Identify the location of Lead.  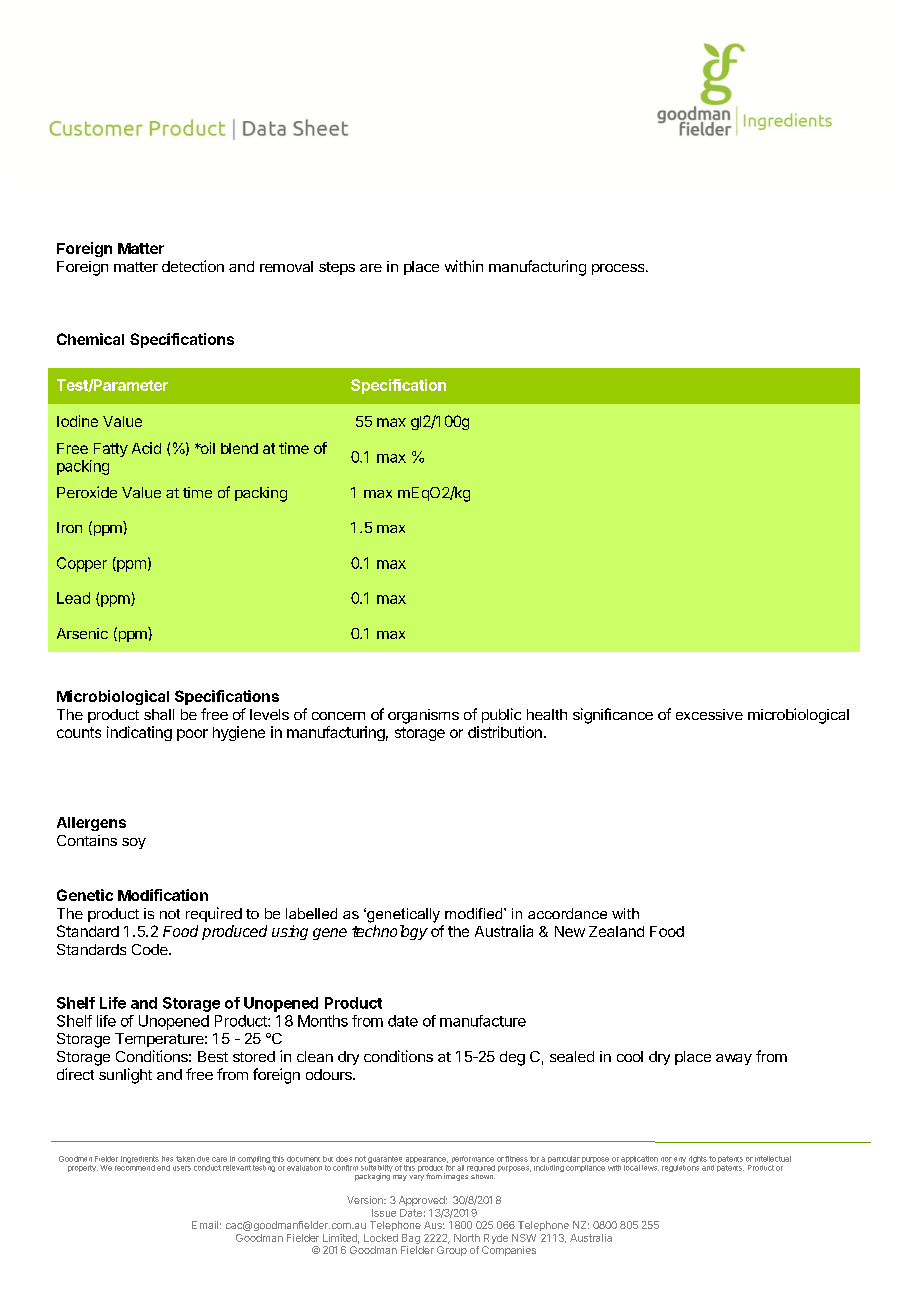
(73, 598).
